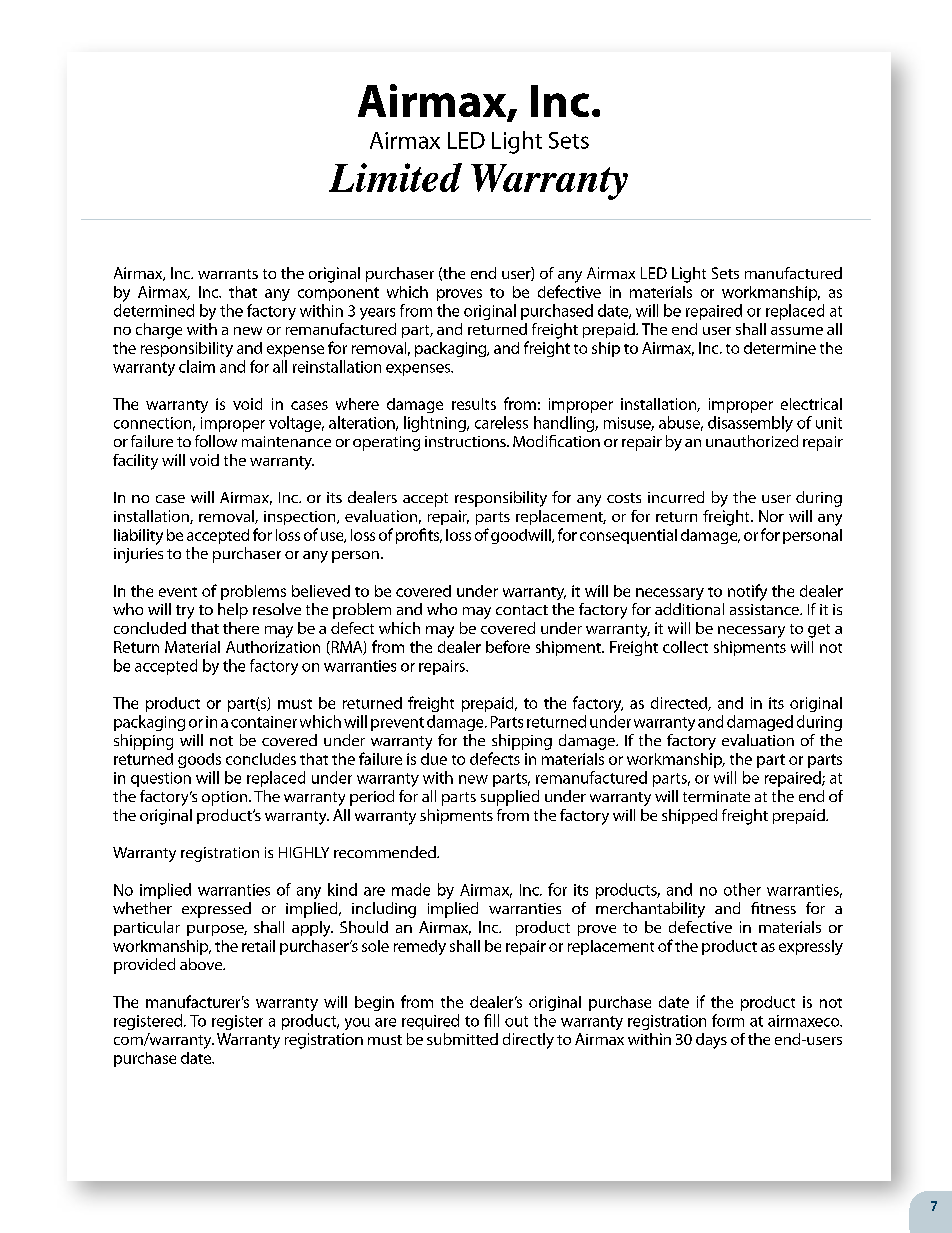 This screenshot has width=952, height=1233. What do you see at coordinates (228, 274) in the screenshot?
I see `warrants` at bounding box center [228, 274].
